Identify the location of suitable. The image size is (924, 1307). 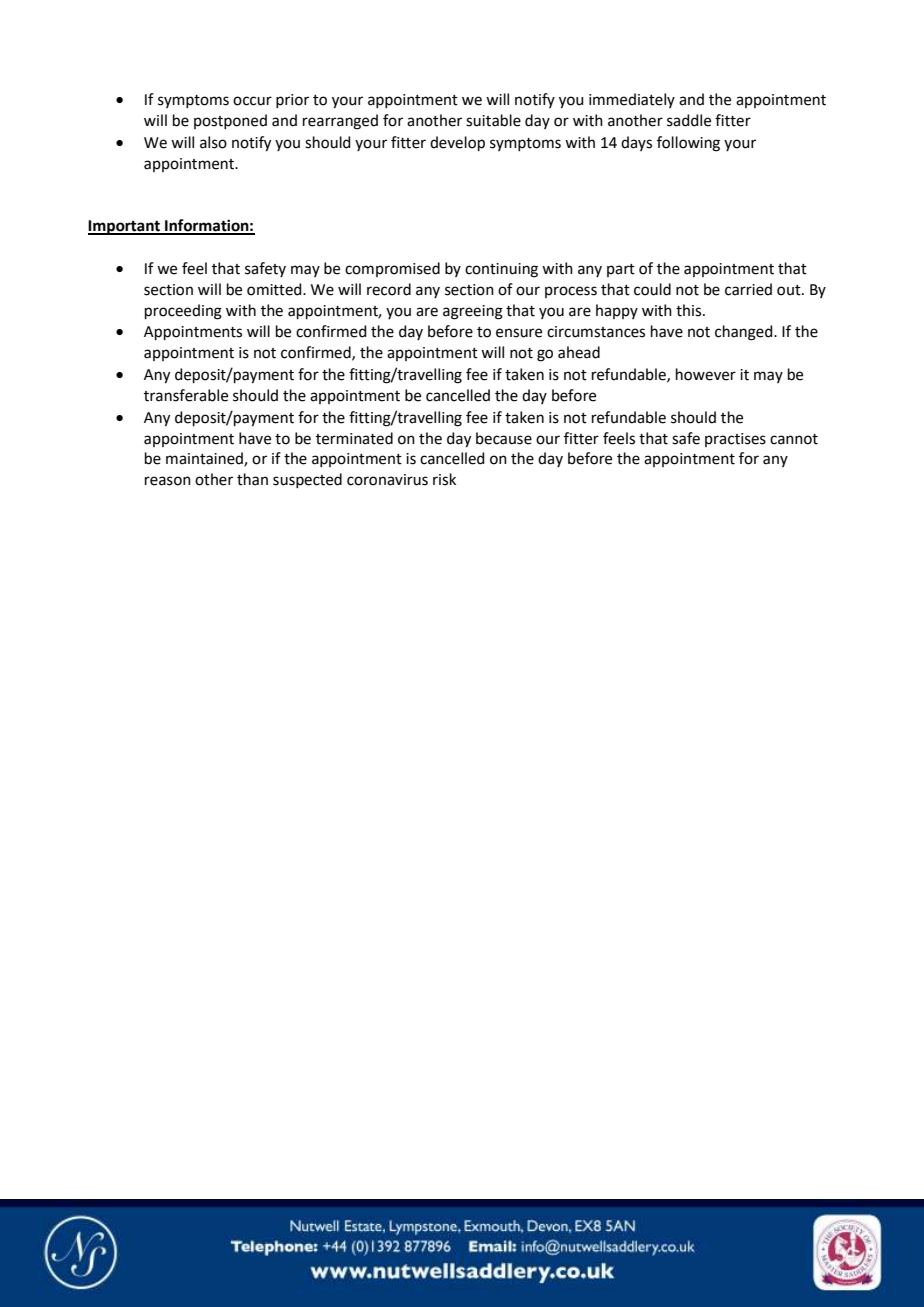
(493, 120).
